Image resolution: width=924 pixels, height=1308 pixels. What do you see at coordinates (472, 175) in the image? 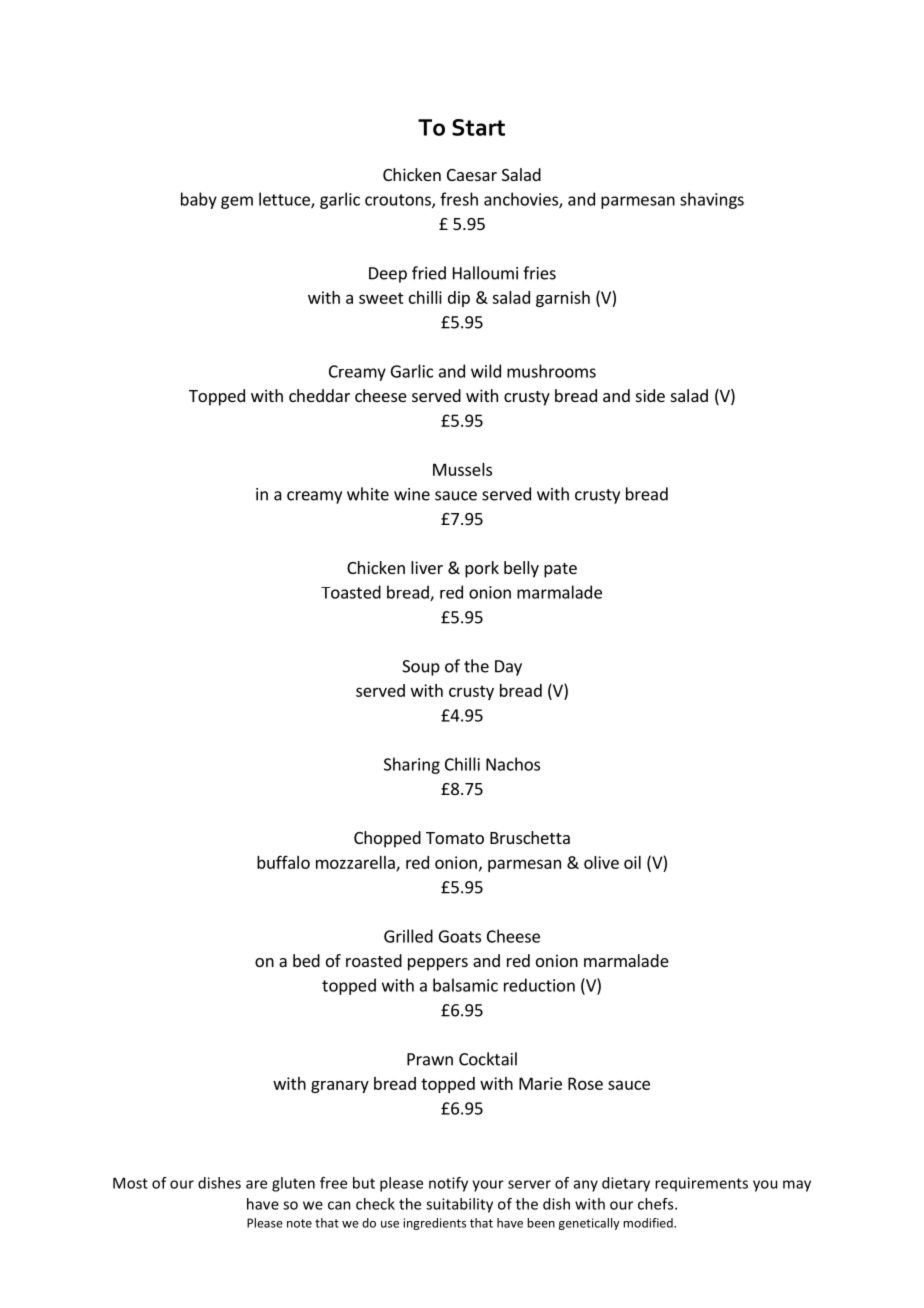
I see `Caesar` at bounding box center [472, 175].
